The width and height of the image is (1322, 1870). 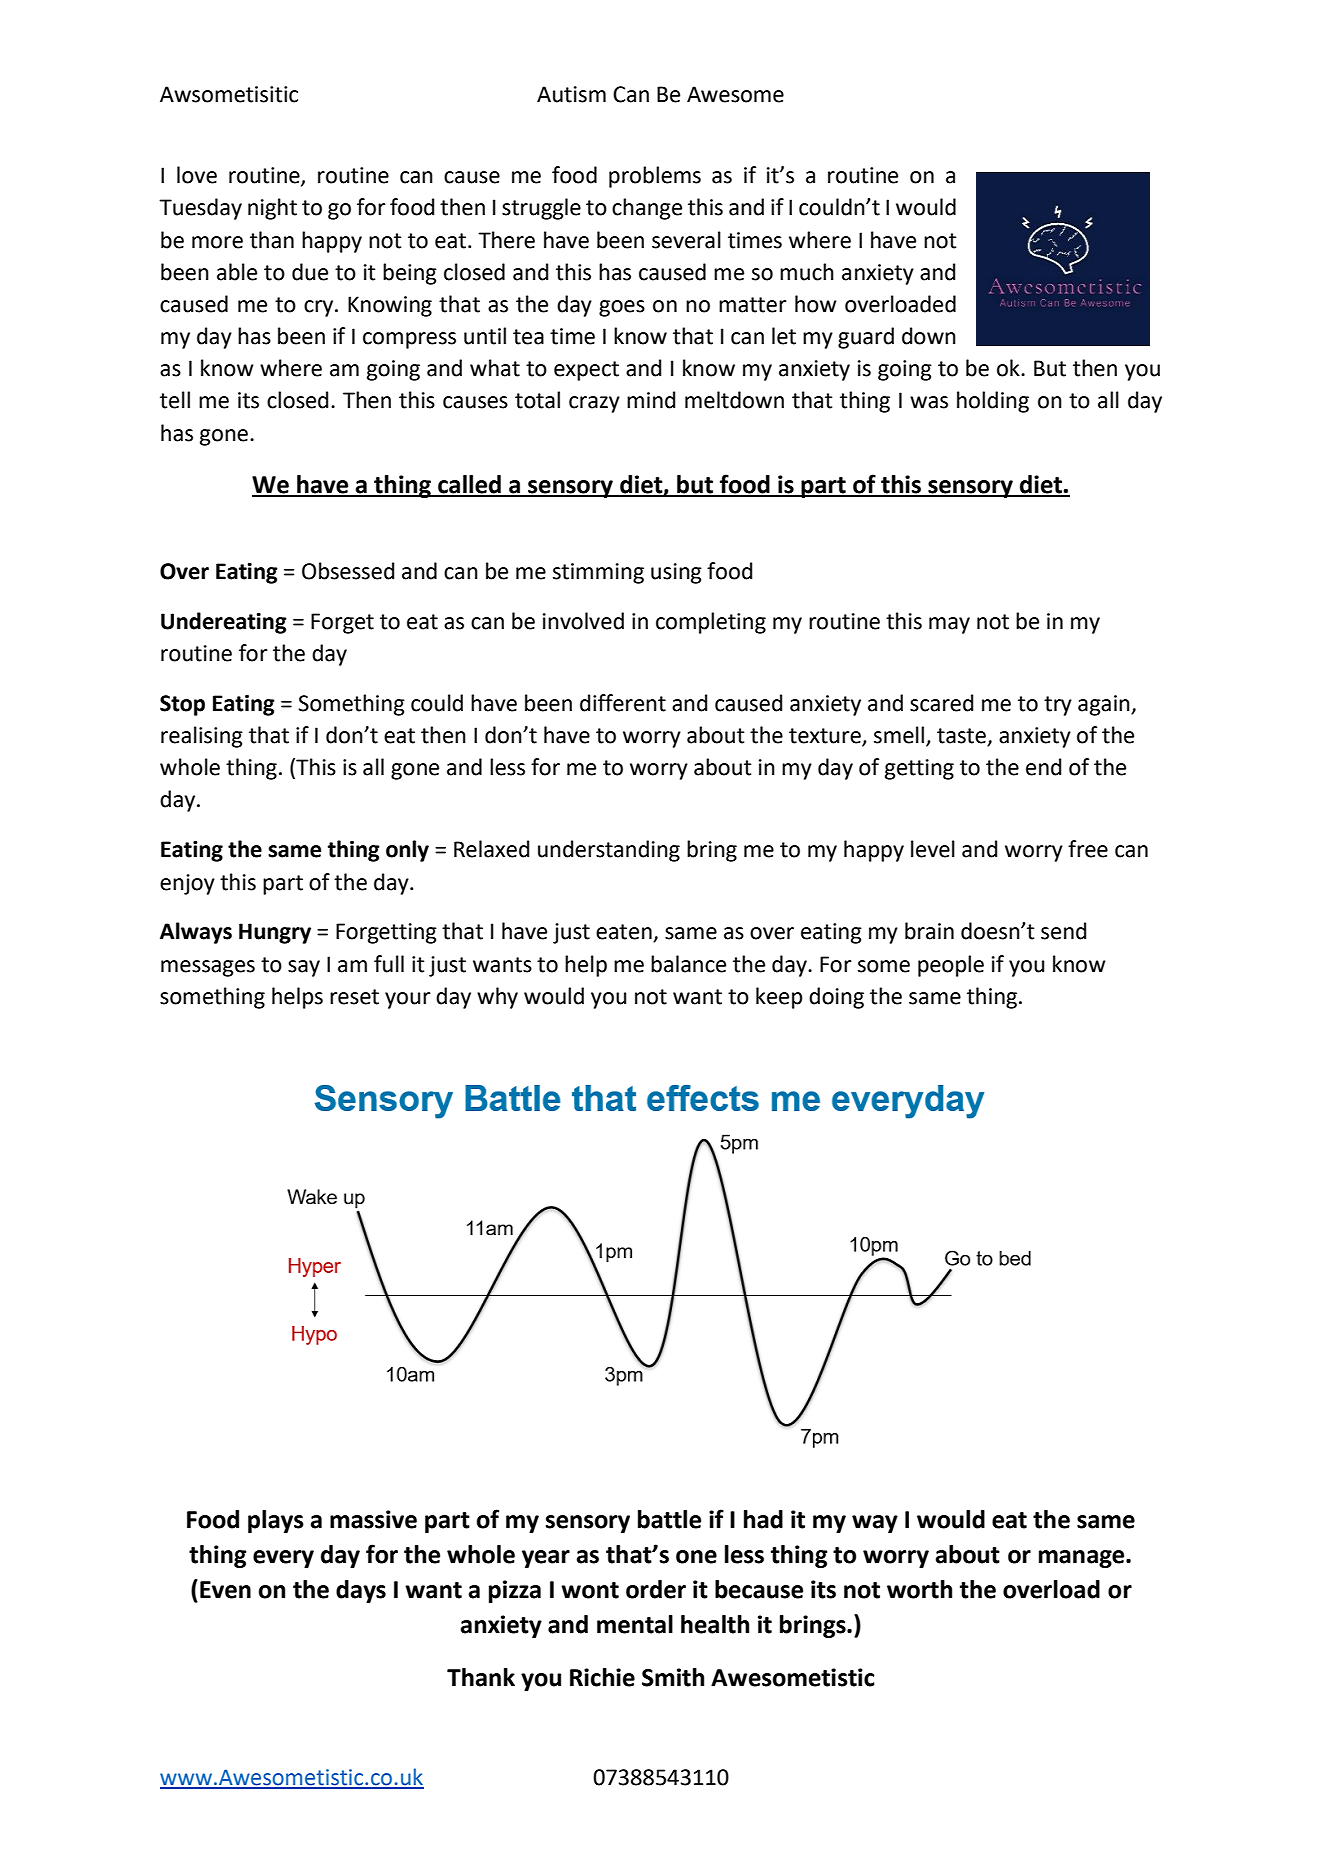 I want to click on much, so click(x=807, y=272).
